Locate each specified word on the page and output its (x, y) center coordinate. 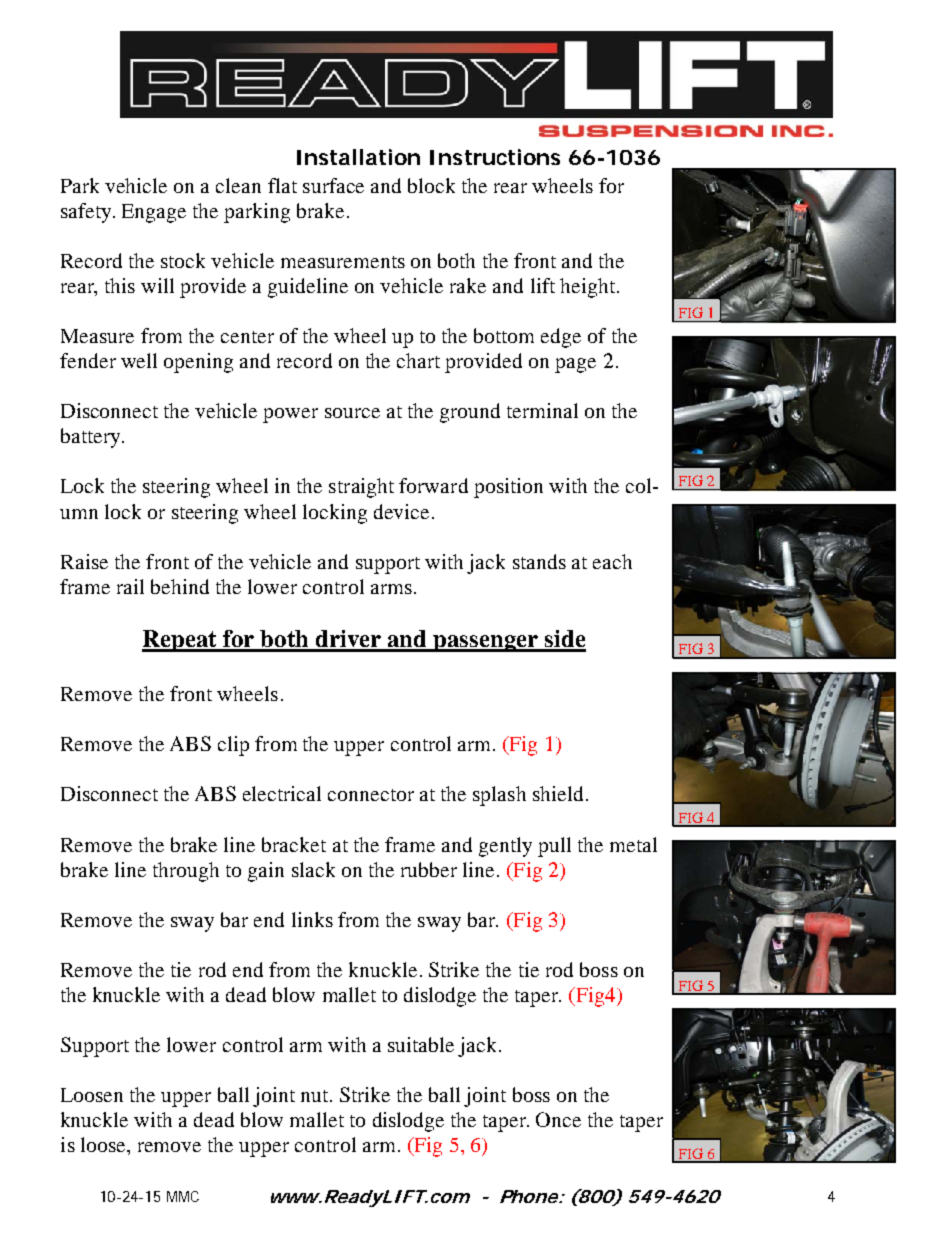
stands (539, 561)
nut (316, 1096)
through (186, 872)
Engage (154, 213)
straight (361, 488)
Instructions (495, 157)
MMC (183, 1196)
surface (333, 185)
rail (130, 586)
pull (554, 847)
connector (371, 795)
